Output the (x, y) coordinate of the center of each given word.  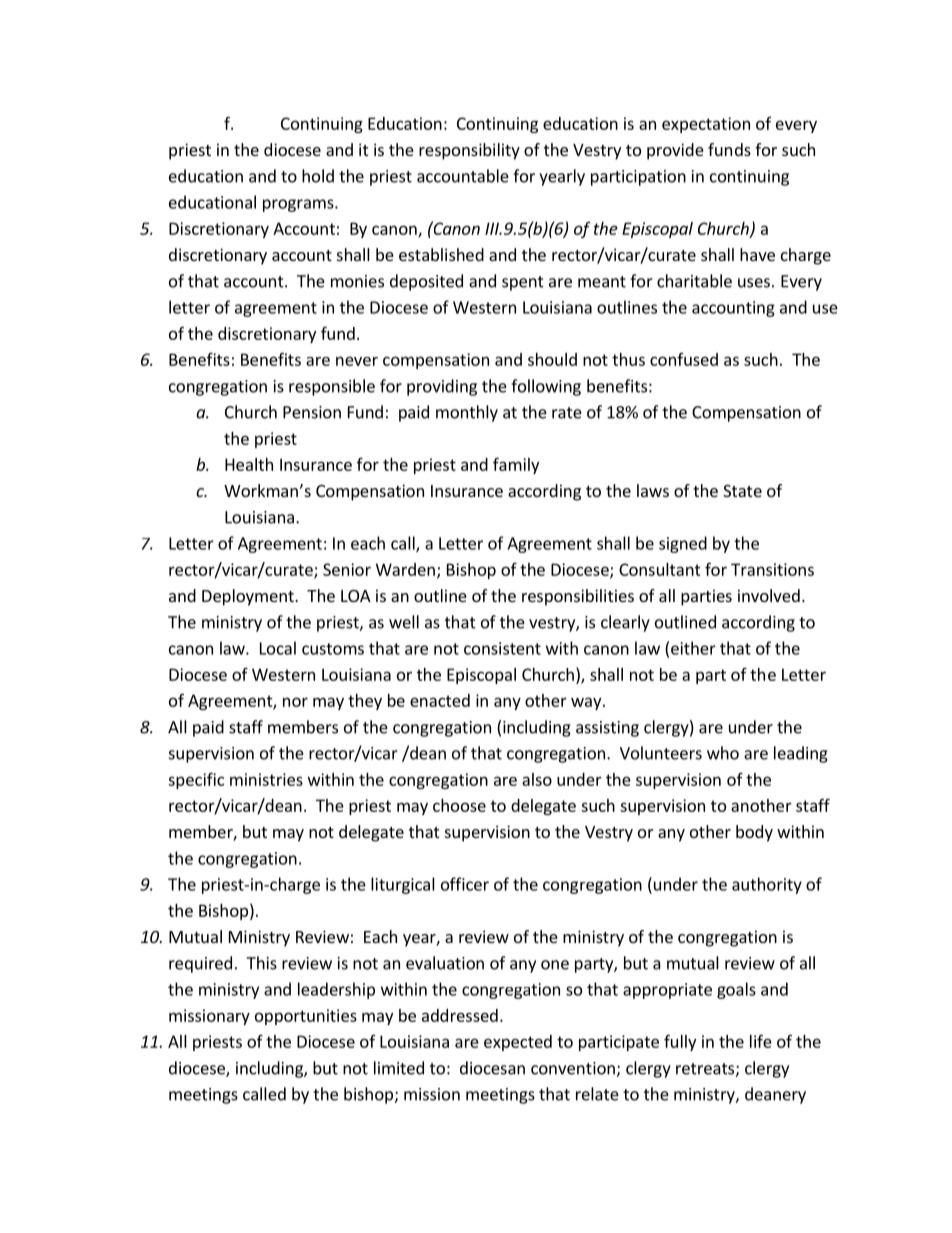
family (516, 465)
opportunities (306, 1017)
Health (249, 464)
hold (318, 176)
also (537, 779)
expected (518, 1043)
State (742, 491)
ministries (266, 779)
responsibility (469, 151)
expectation (706, 125)
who (723, 753)
